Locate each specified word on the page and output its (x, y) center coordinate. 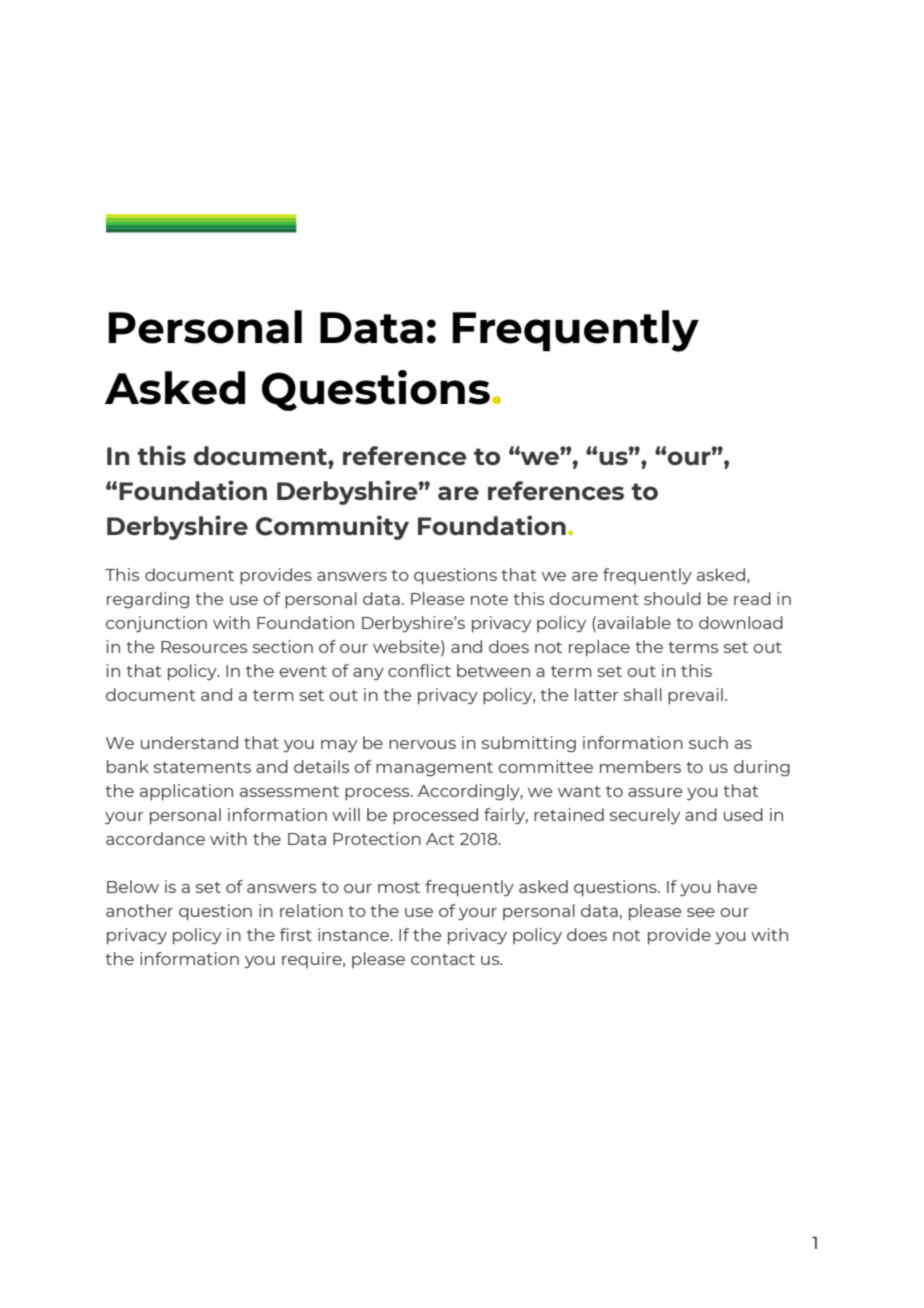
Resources (204, 647)
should (672, 598)
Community (332, 527)
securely (645, 816)
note (489, 599)
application (186, 792)
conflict (419, 670)
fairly (506, 816)
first (296, 934)
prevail (695, 696)
